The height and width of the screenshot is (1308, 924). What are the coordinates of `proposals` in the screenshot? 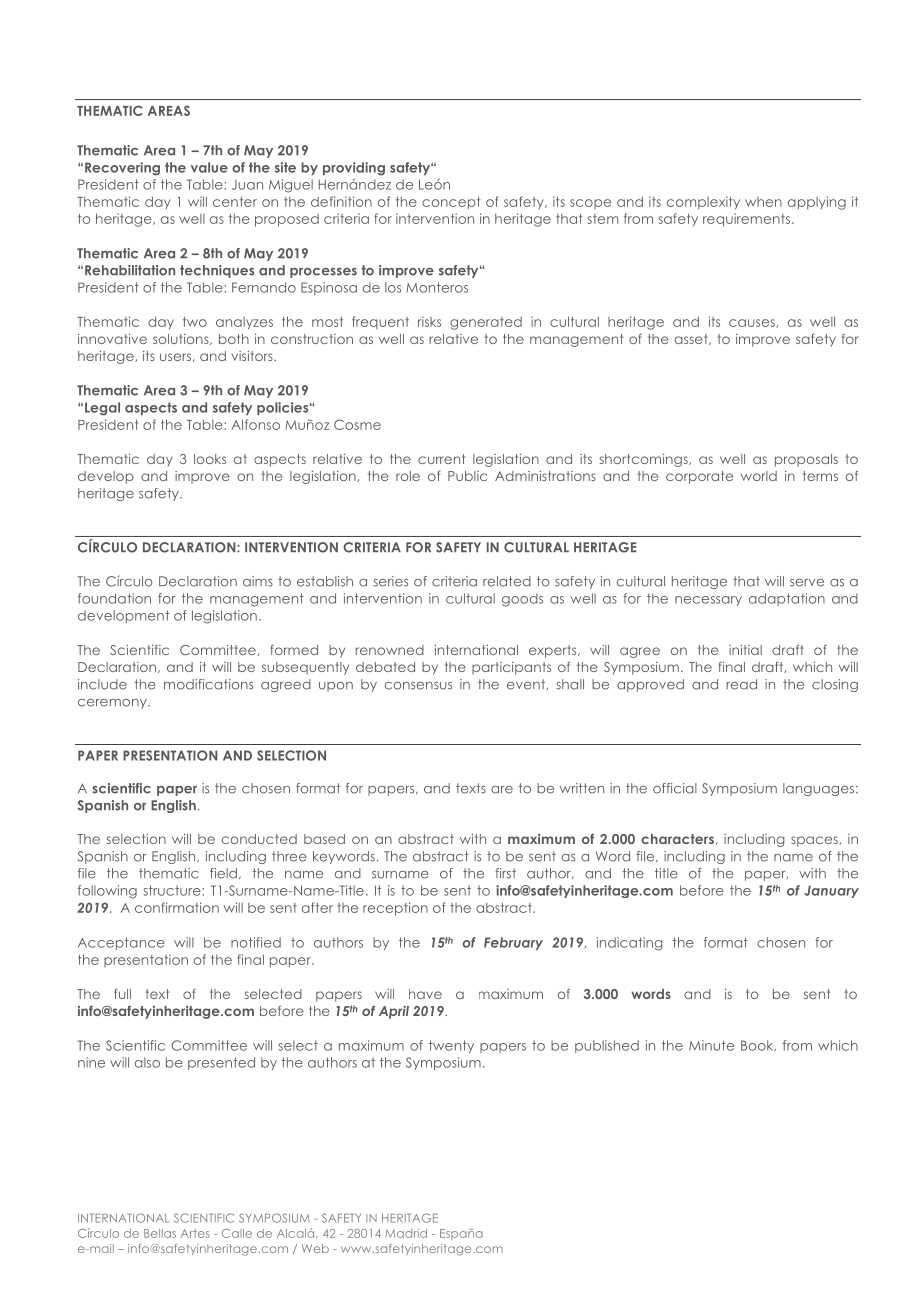 It's located at (806, 460).
